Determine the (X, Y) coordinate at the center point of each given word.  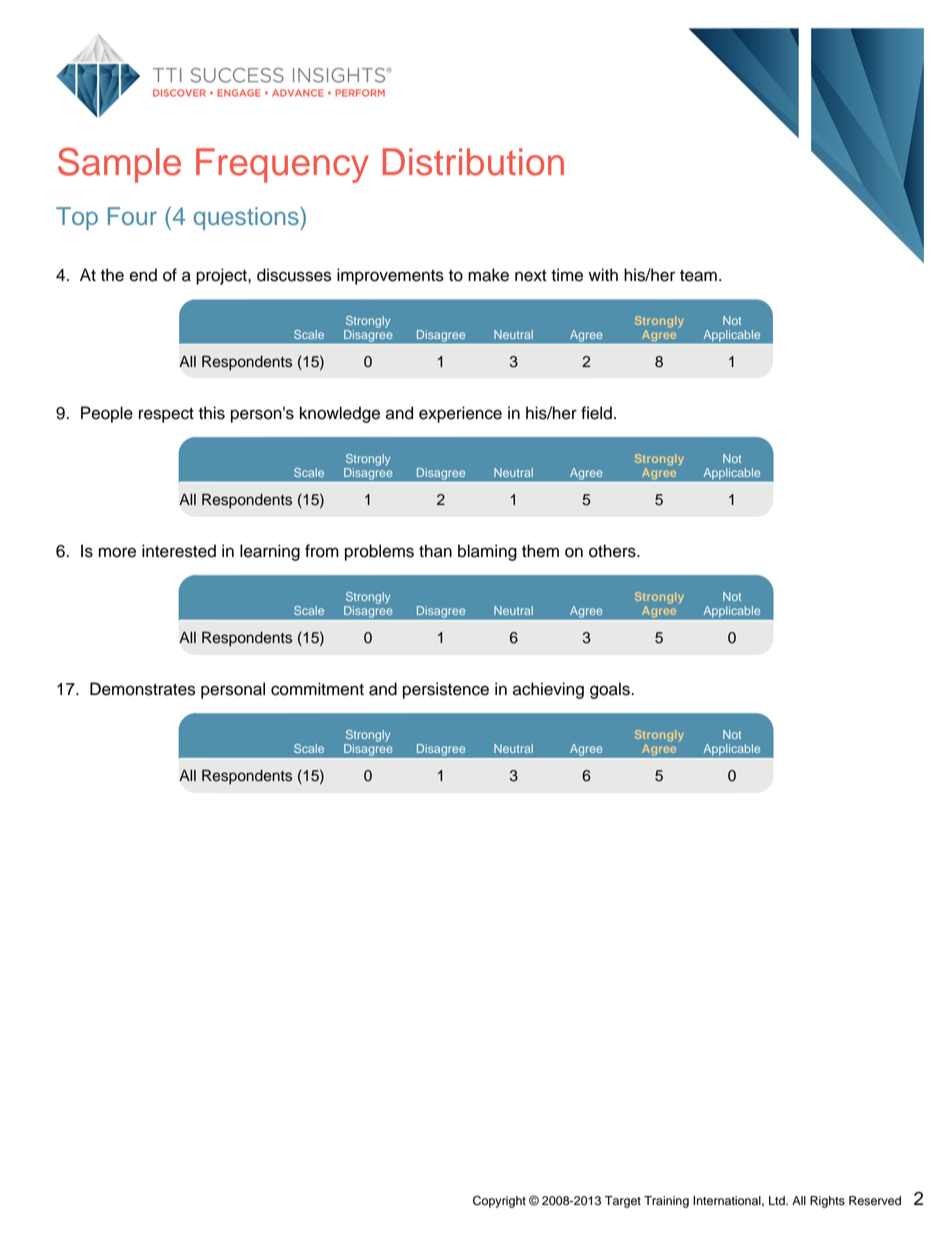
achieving (548, 690)
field (596, 413)
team (698, 276)
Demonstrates (142, 689)
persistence (446, 690)
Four (132, 216)
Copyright (499, 1201)
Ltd (778, 1201)
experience (460, 414)
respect (166, 415)
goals (611, 690)
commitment (317, 689)
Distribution (473, 162)
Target (623, 1202)
